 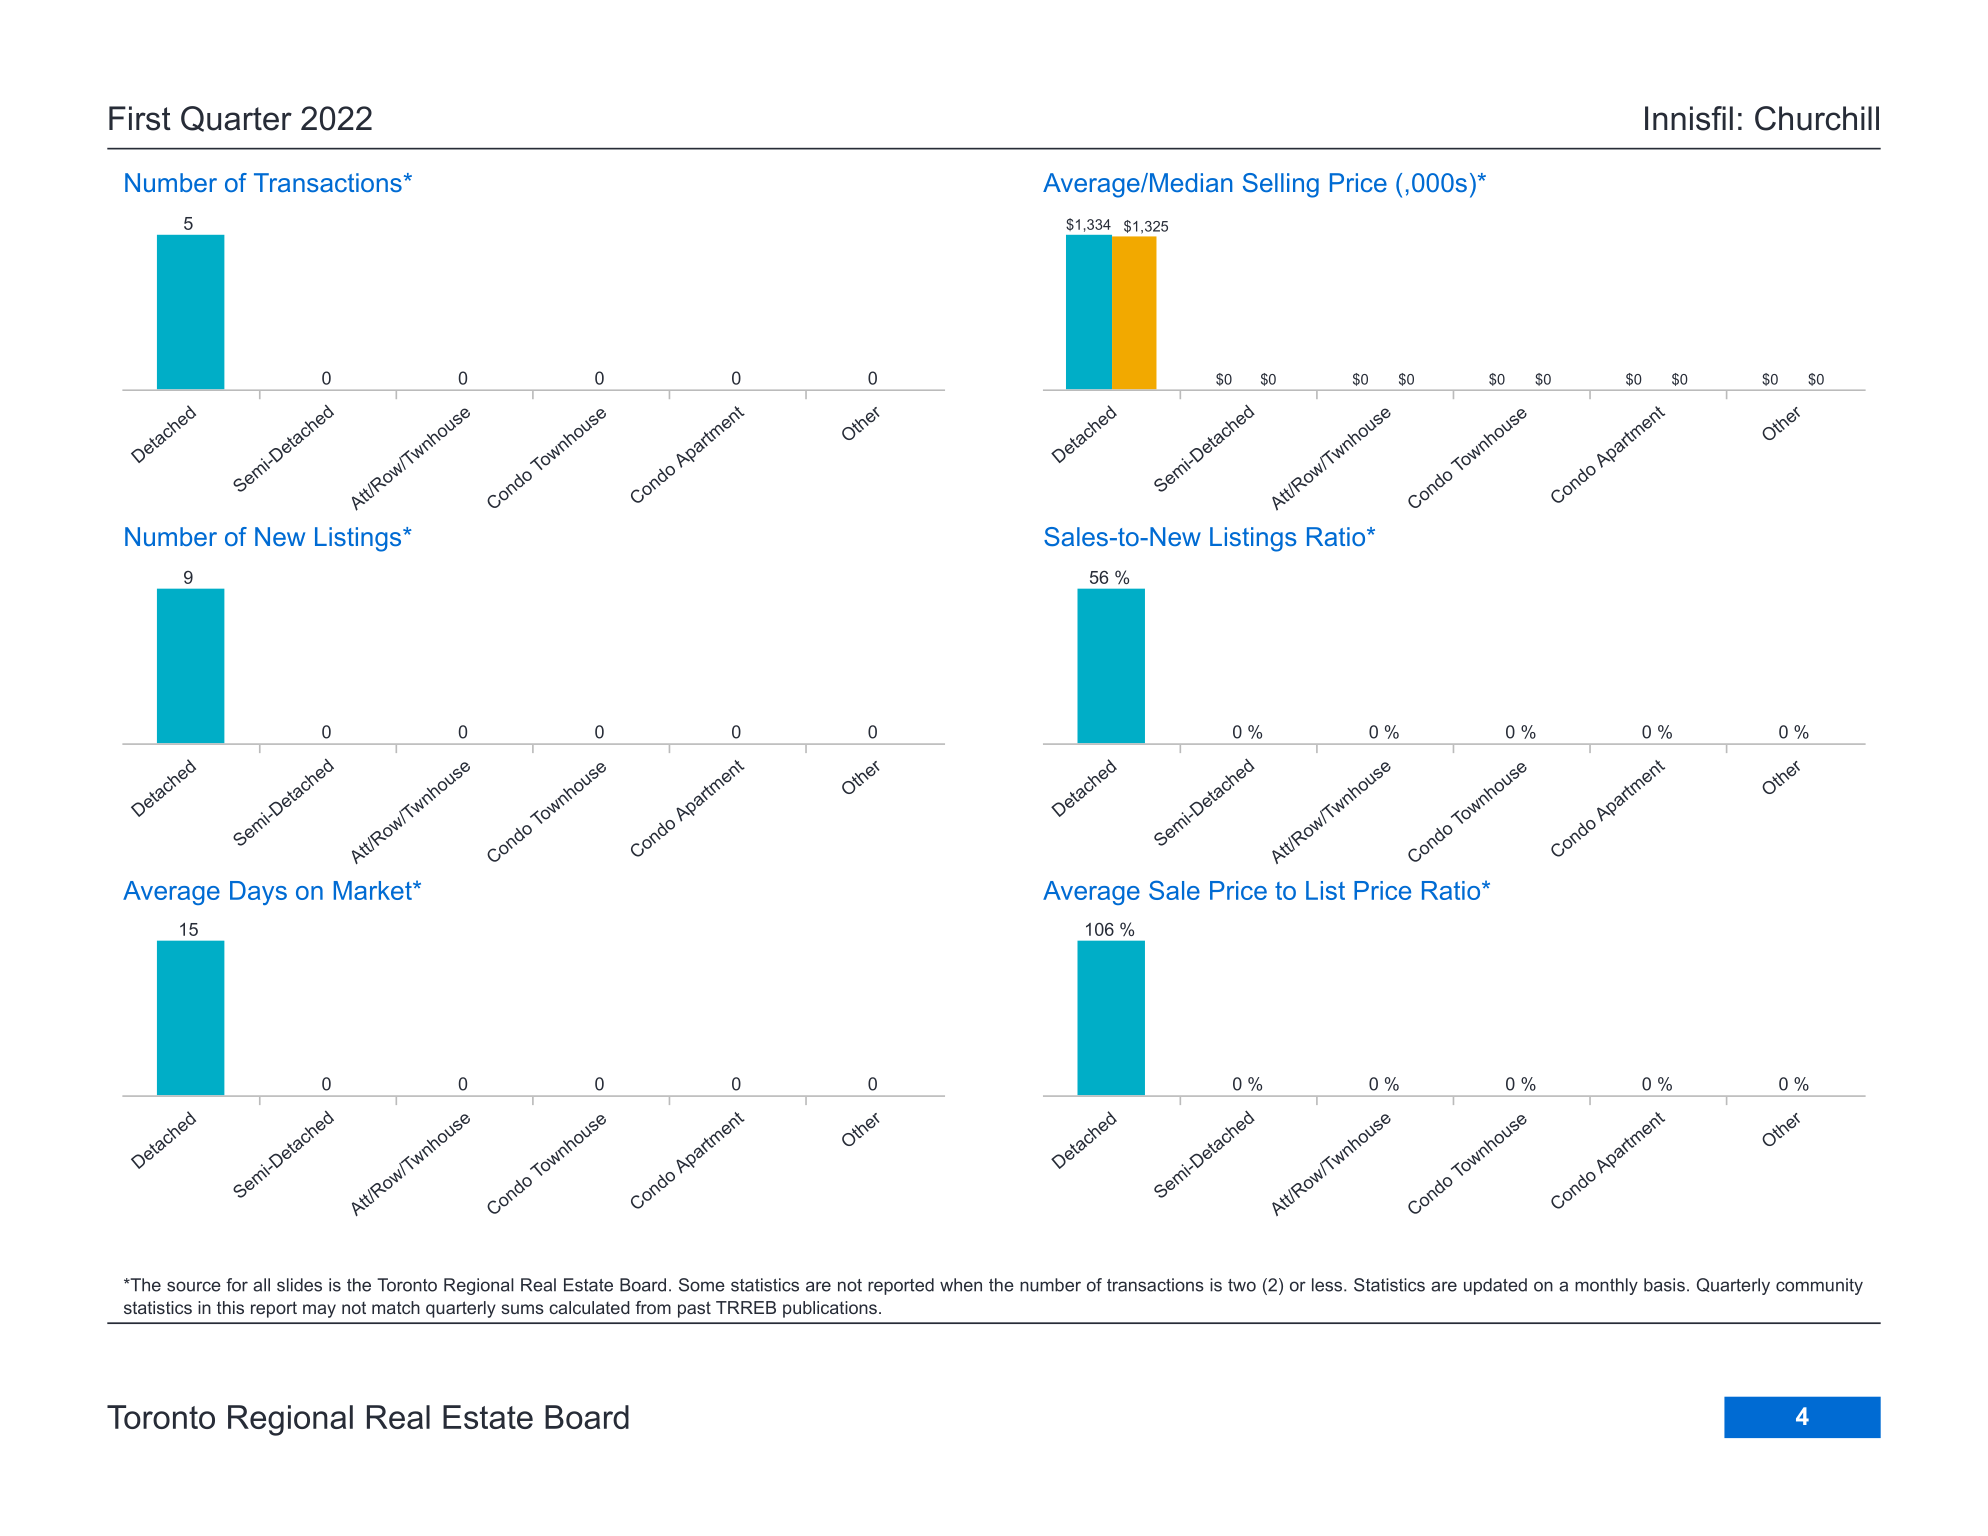 I want to click on Selling, so click(x=1281, y=185).
